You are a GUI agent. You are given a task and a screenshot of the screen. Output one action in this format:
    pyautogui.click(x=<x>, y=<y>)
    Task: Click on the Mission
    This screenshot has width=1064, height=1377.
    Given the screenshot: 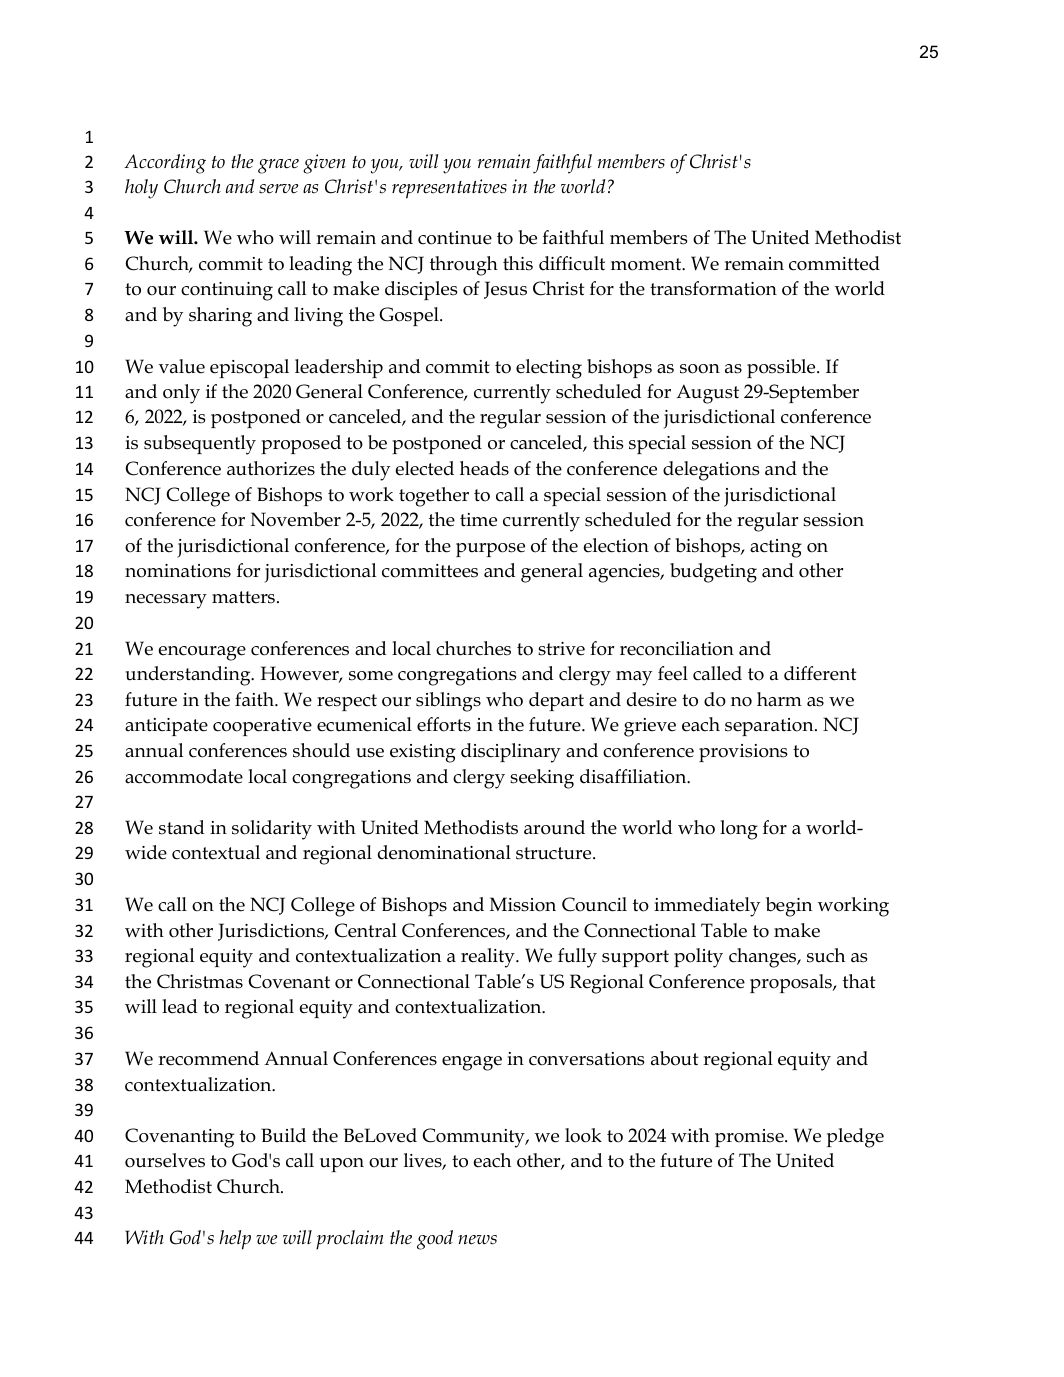 What is the action you would take?
    pyautogui.click(x=523, y=904)
